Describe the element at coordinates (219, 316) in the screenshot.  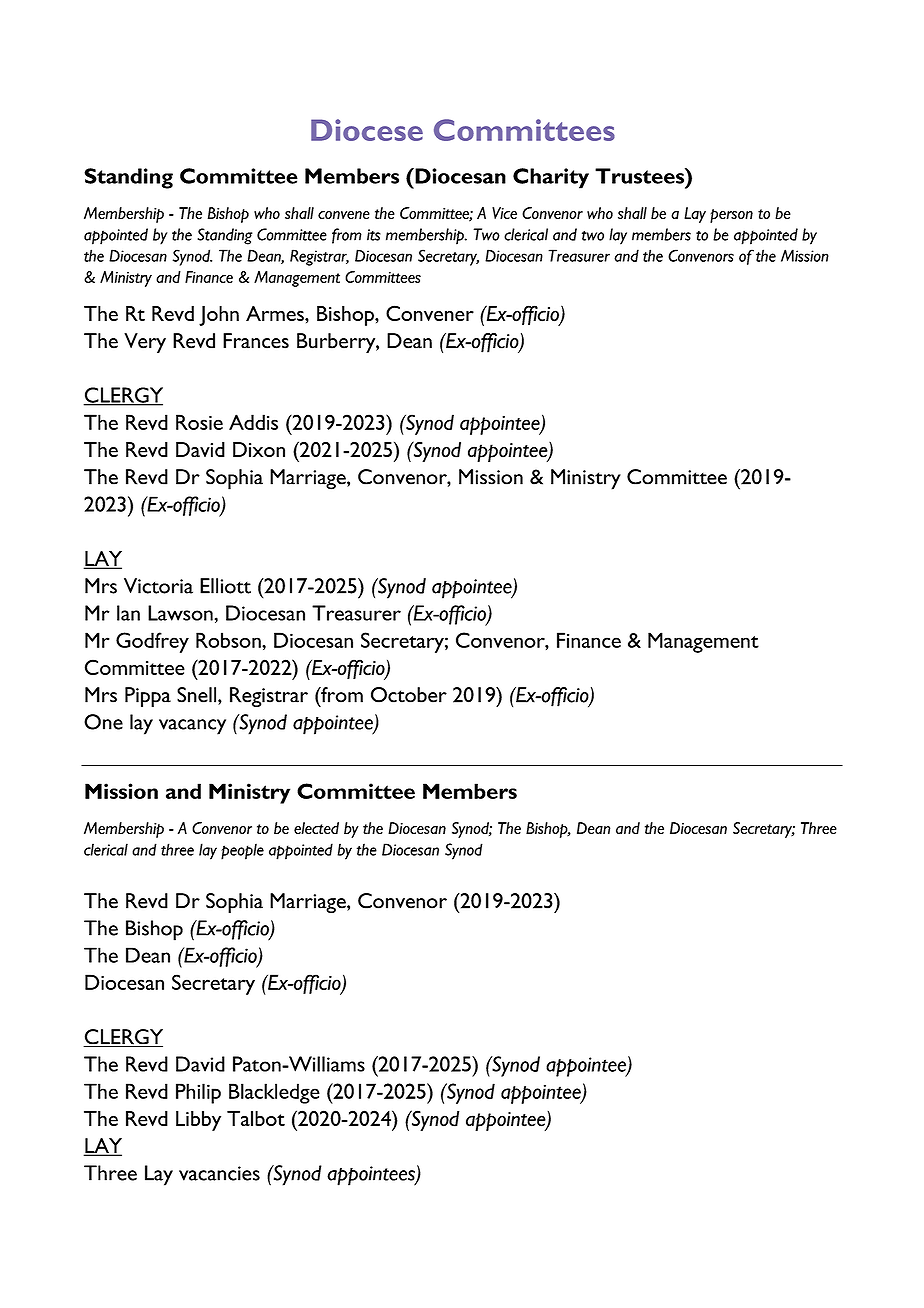
I see `John` at that location.
